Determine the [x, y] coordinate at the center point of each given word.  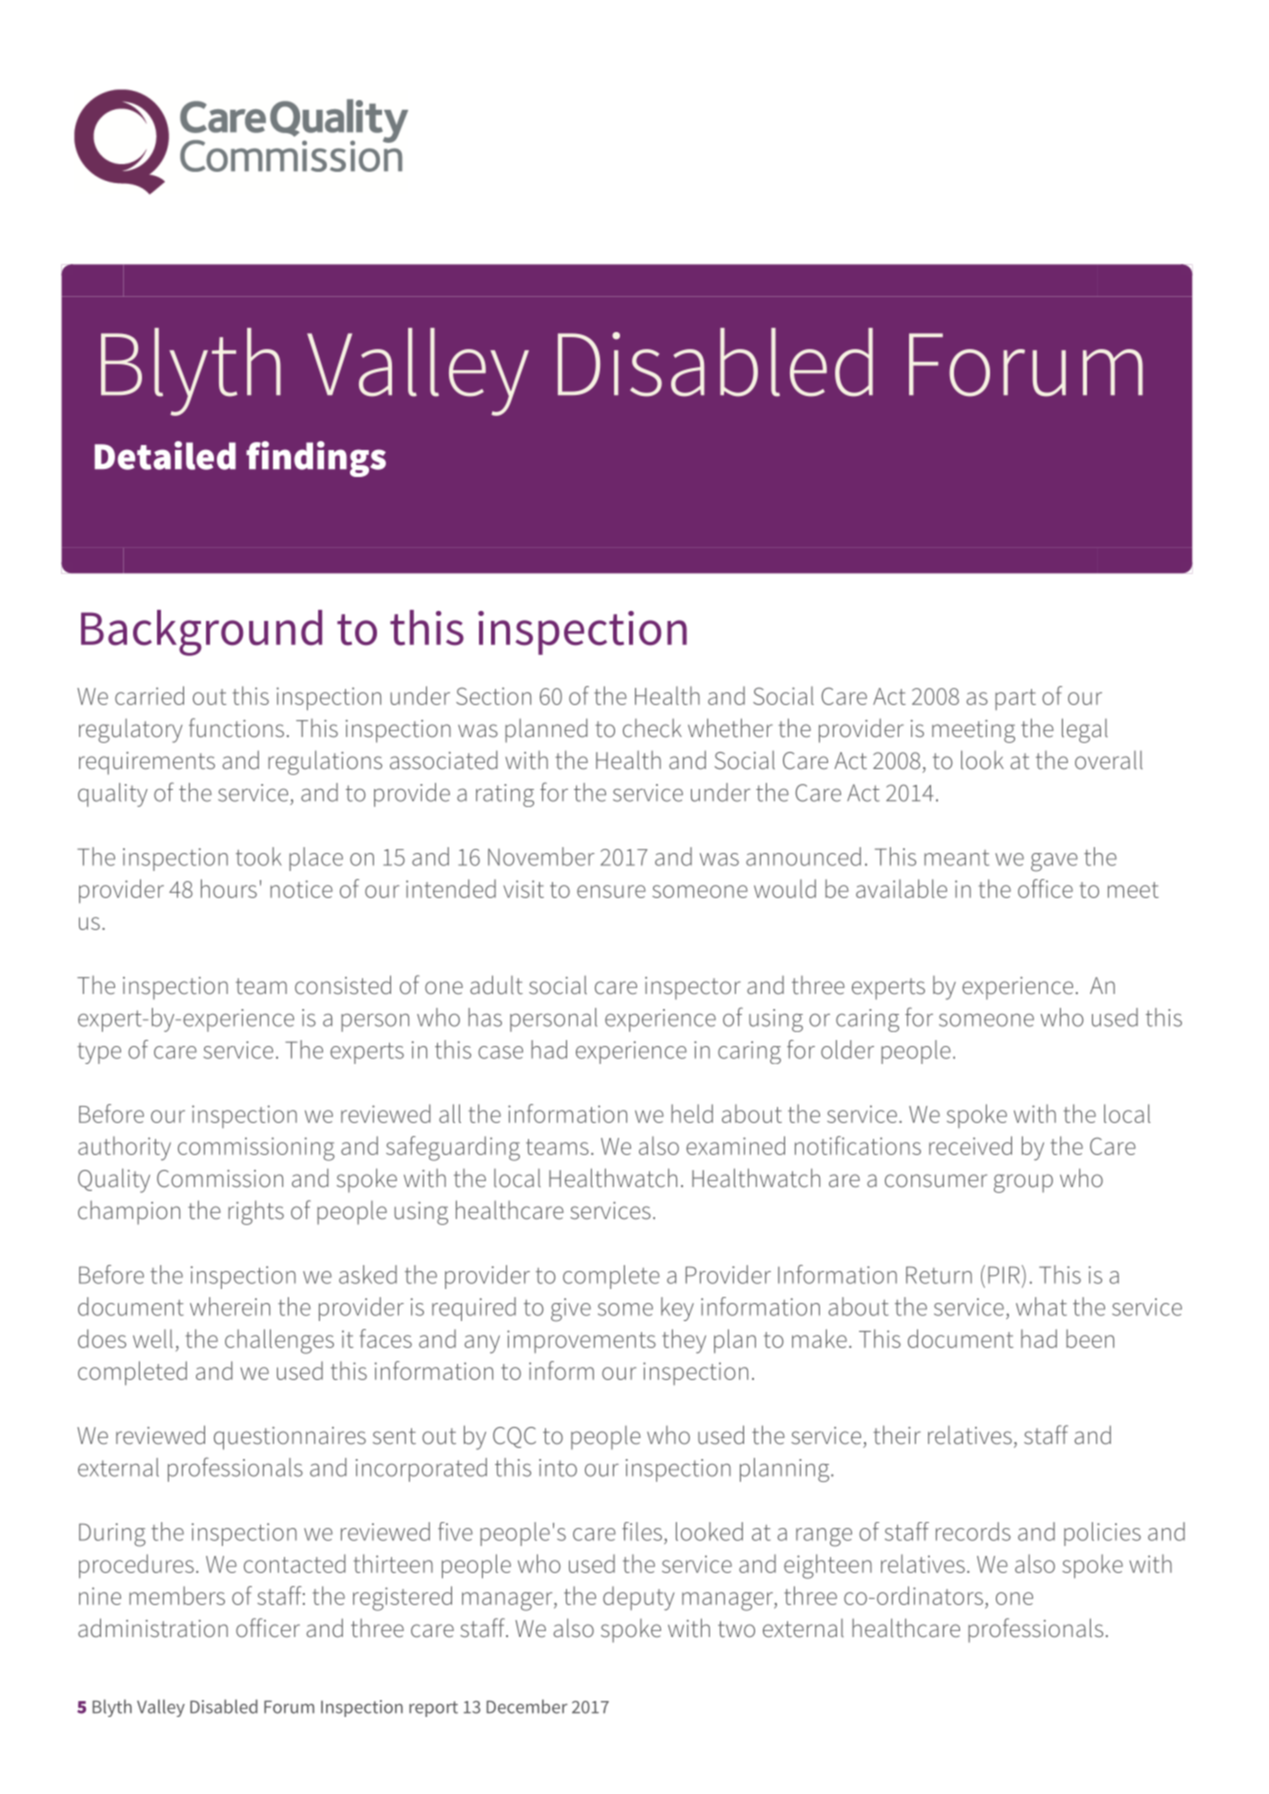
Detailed [165, 455]
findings [316, 459]
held [692, 1113]
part [1015, 699]
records [973, 1531]
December [527, 1706]
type [99, 1053]
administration [153, 1627]
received [970, 1145]
